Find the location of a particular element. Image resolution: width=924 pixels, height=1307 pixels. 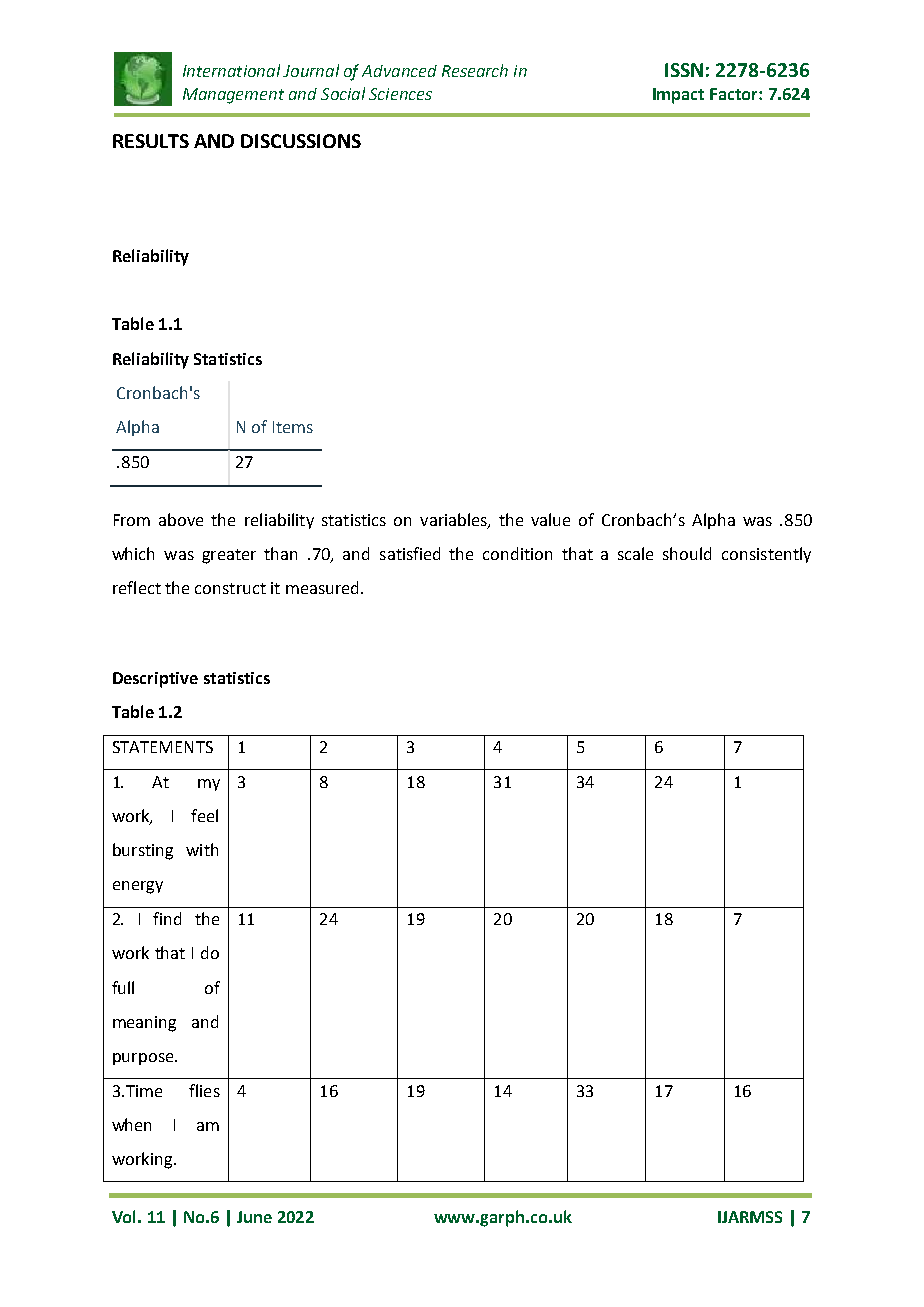

June is located at coordinates (254, 1217).
